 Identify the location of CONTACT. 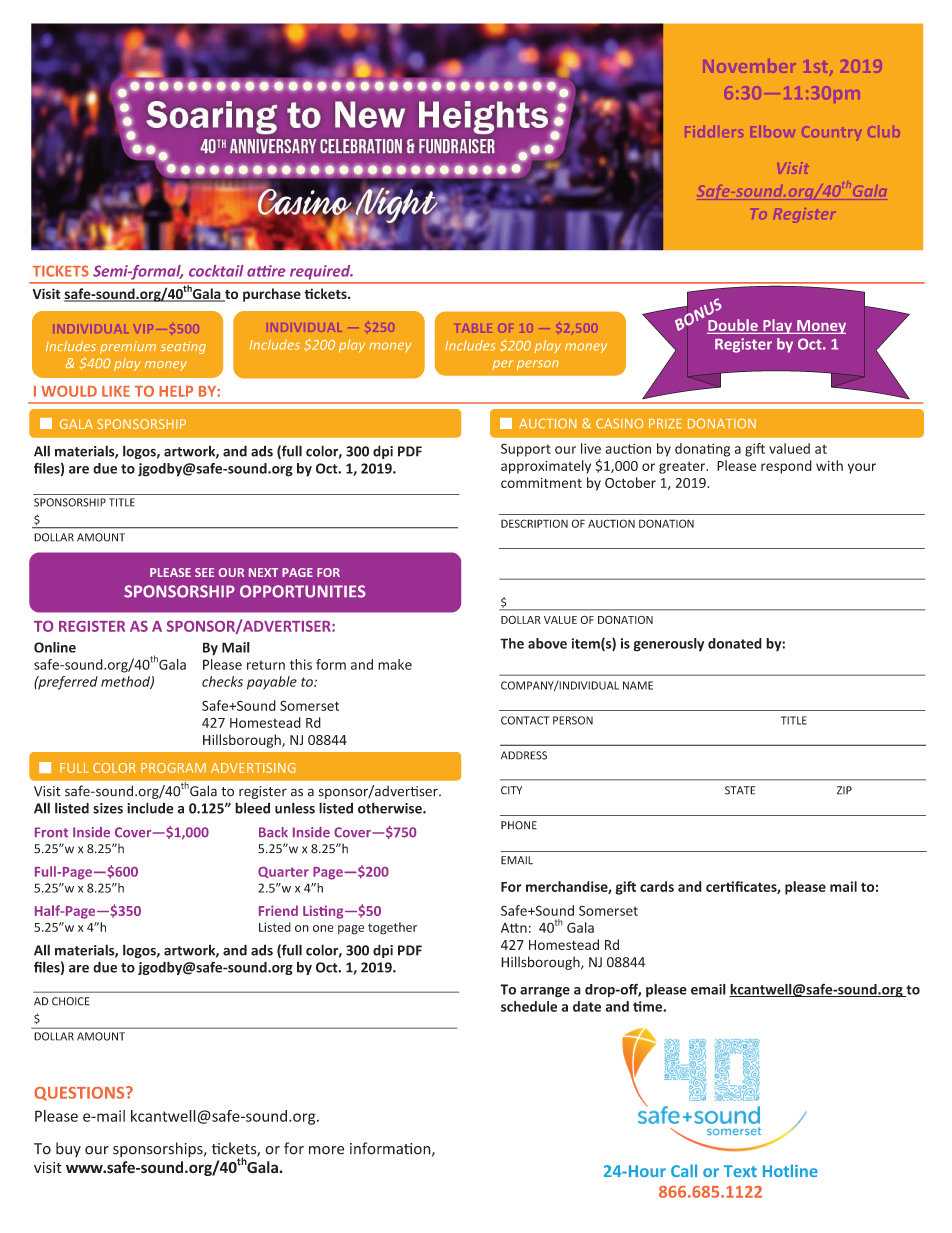
(525, 720).
